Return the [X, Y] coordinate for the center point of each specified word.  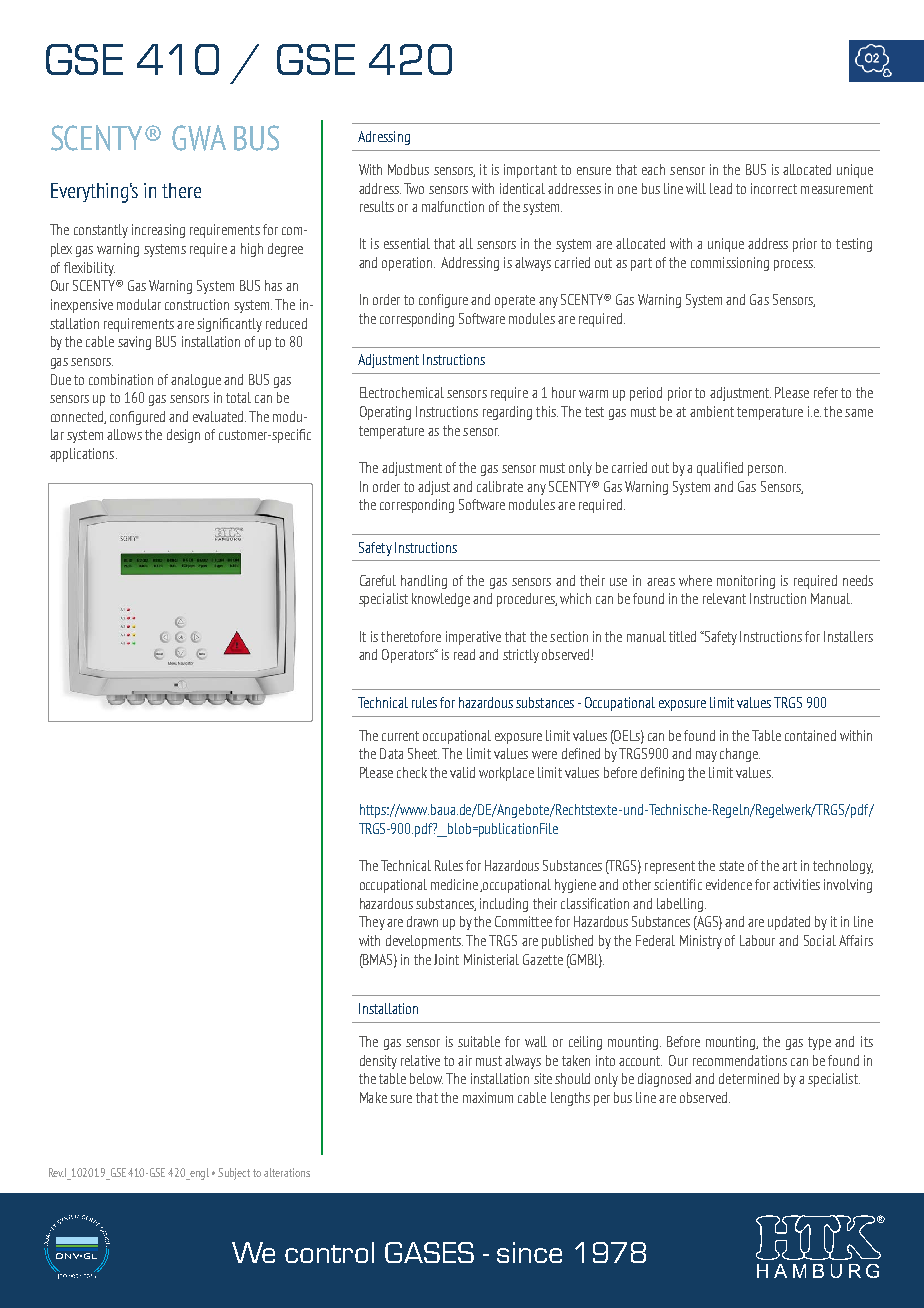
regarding [507, 413]
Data [391, 753]
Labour [757, 940]
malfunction [453, 206]
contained [810, 735]
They [372, 923]
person [765, 470]
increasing [158, 231]
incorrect [774, 188]
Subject [234, 1174]
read [464, 654]
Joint [446, 959]
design [183, 436]
